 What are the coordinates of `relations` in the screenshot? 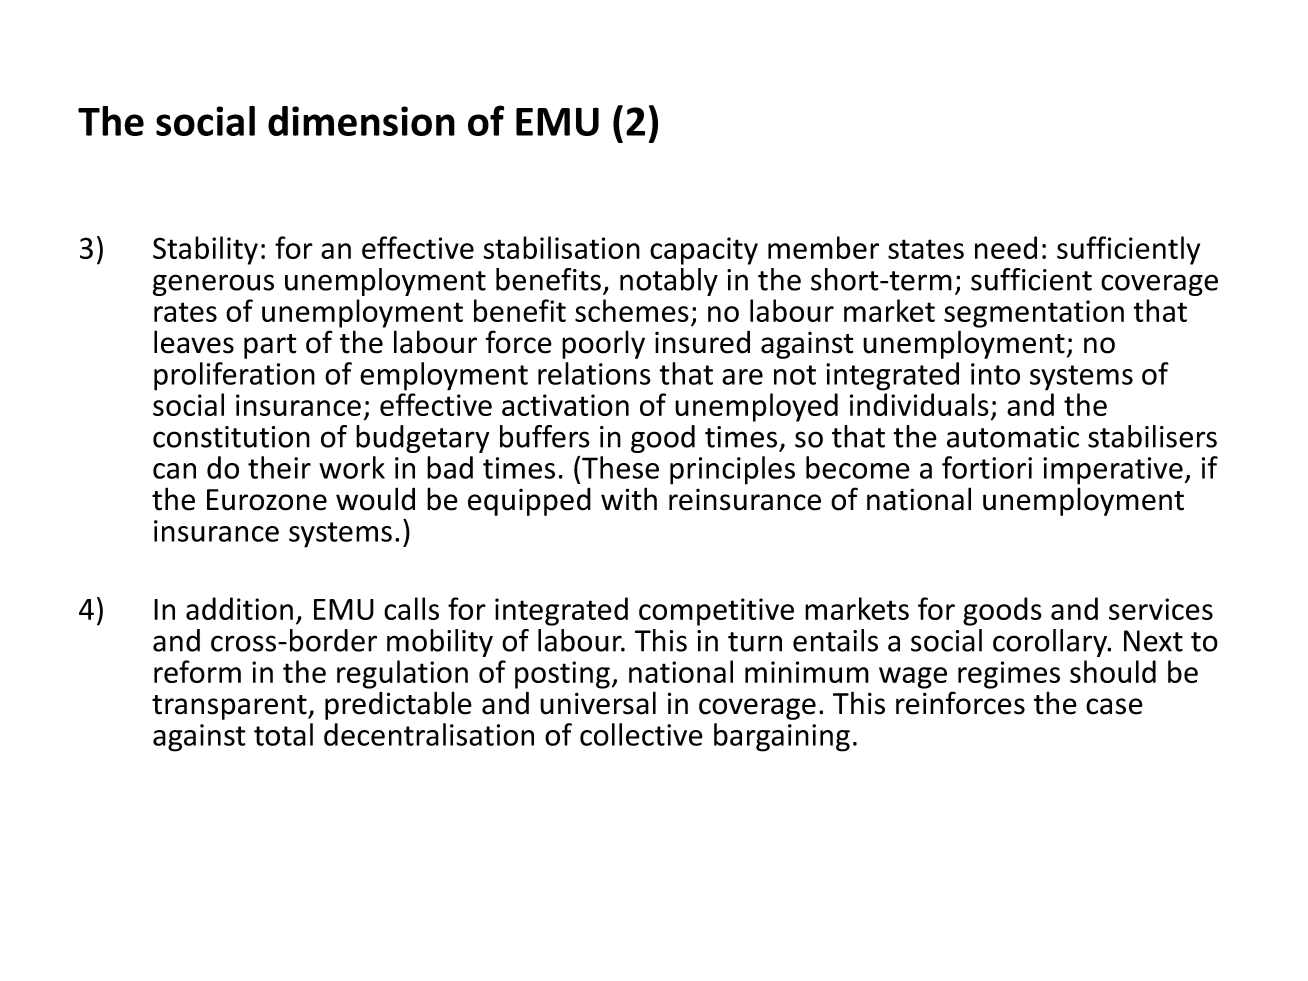 It's located at (594, 373).
